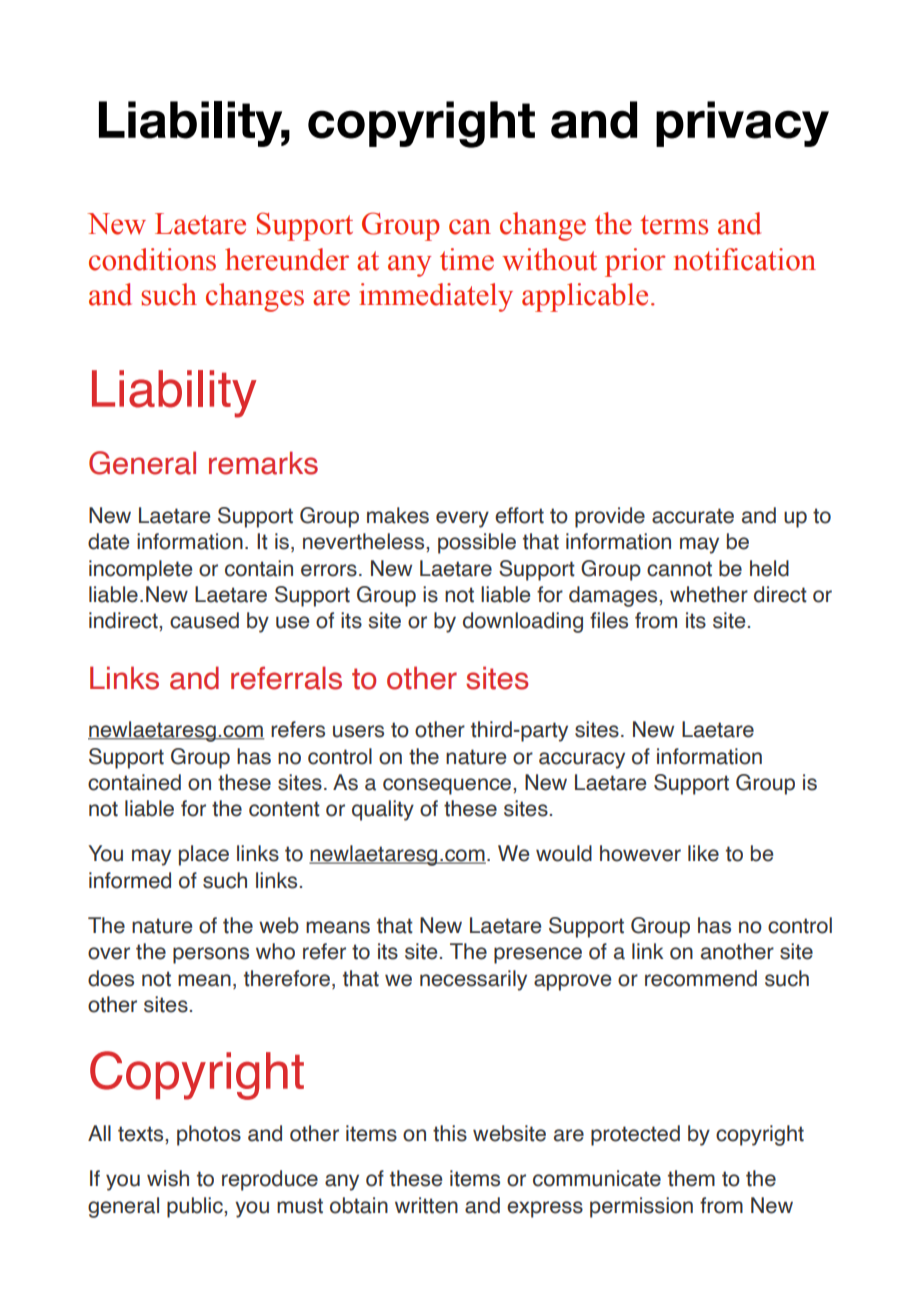  I want to click on every, so click(462, 519).
